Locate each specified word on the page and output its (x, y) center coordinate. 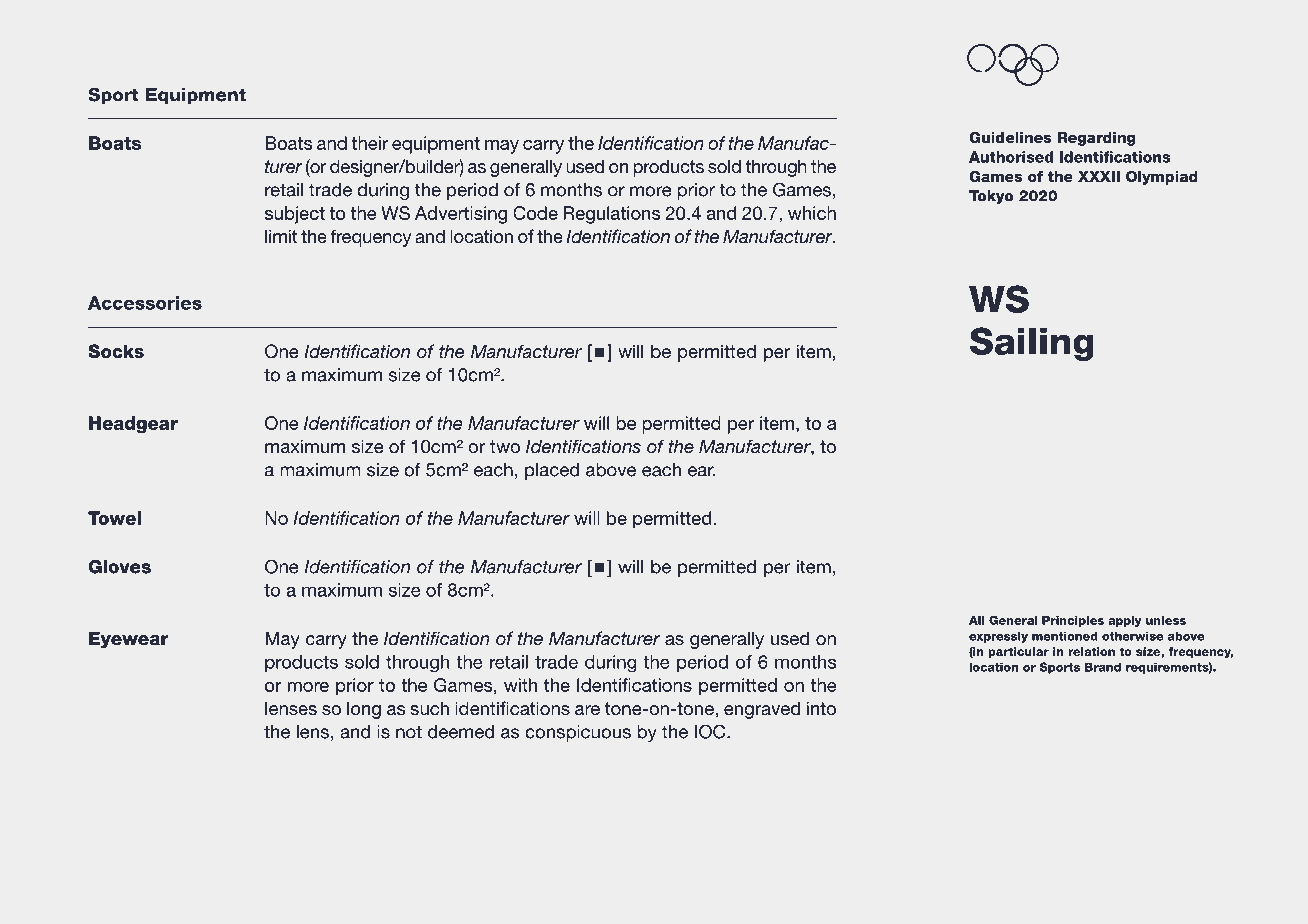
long (364, 710)
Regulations (611, 215)
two (505, 446)
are (587, 710)
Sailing (1032, 344)
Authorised (1011, 157)
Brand (1103, 667)
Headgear (133, 424)
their (369, 143)
